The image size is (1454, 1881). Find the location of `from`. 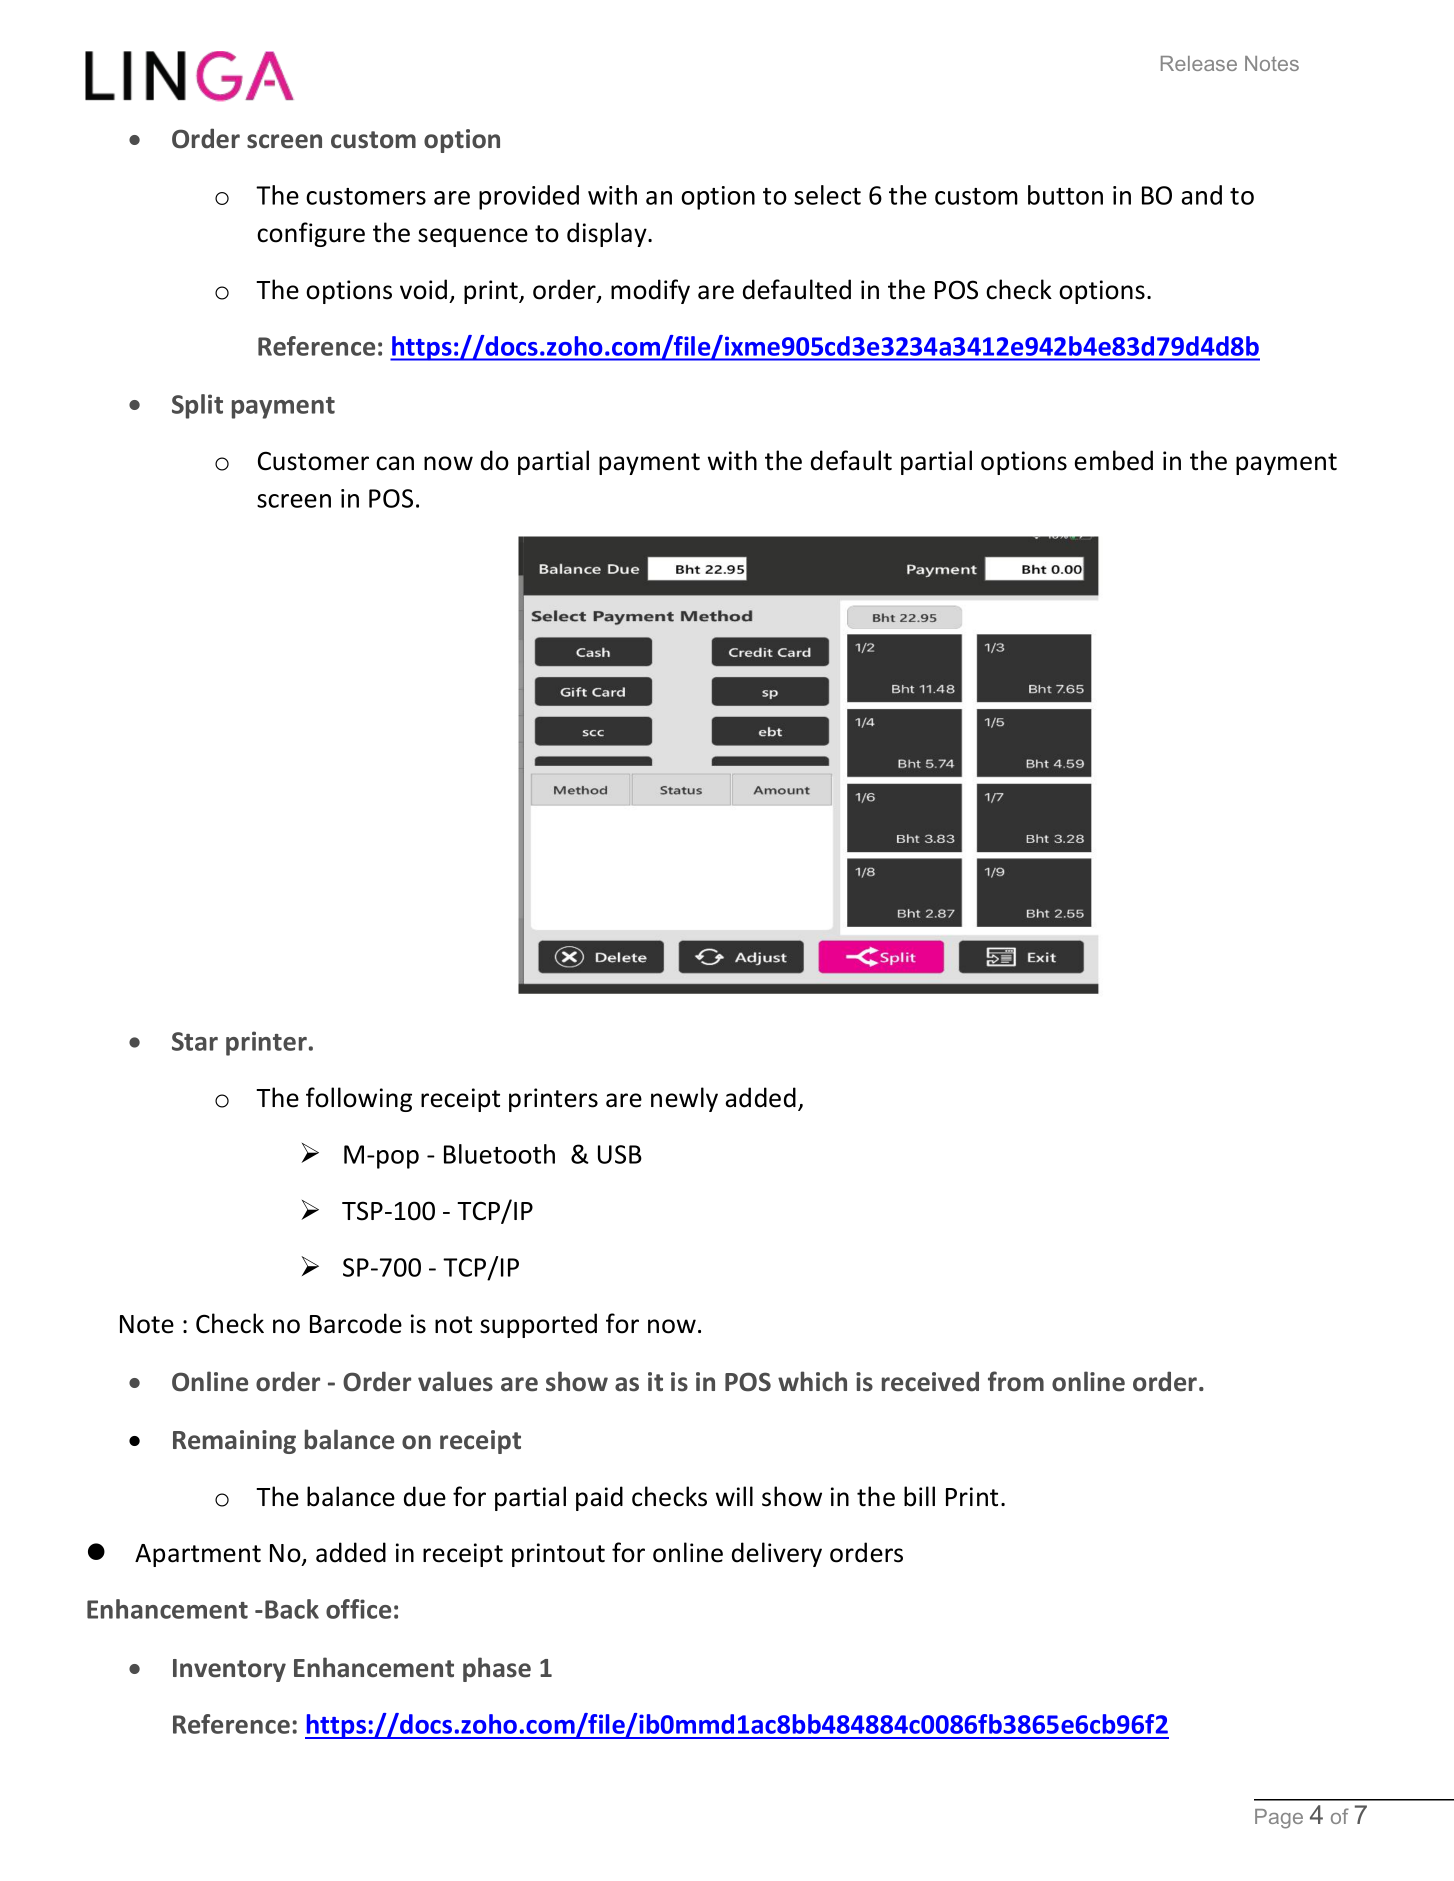

from is located at coordinates (1016, 1381).
